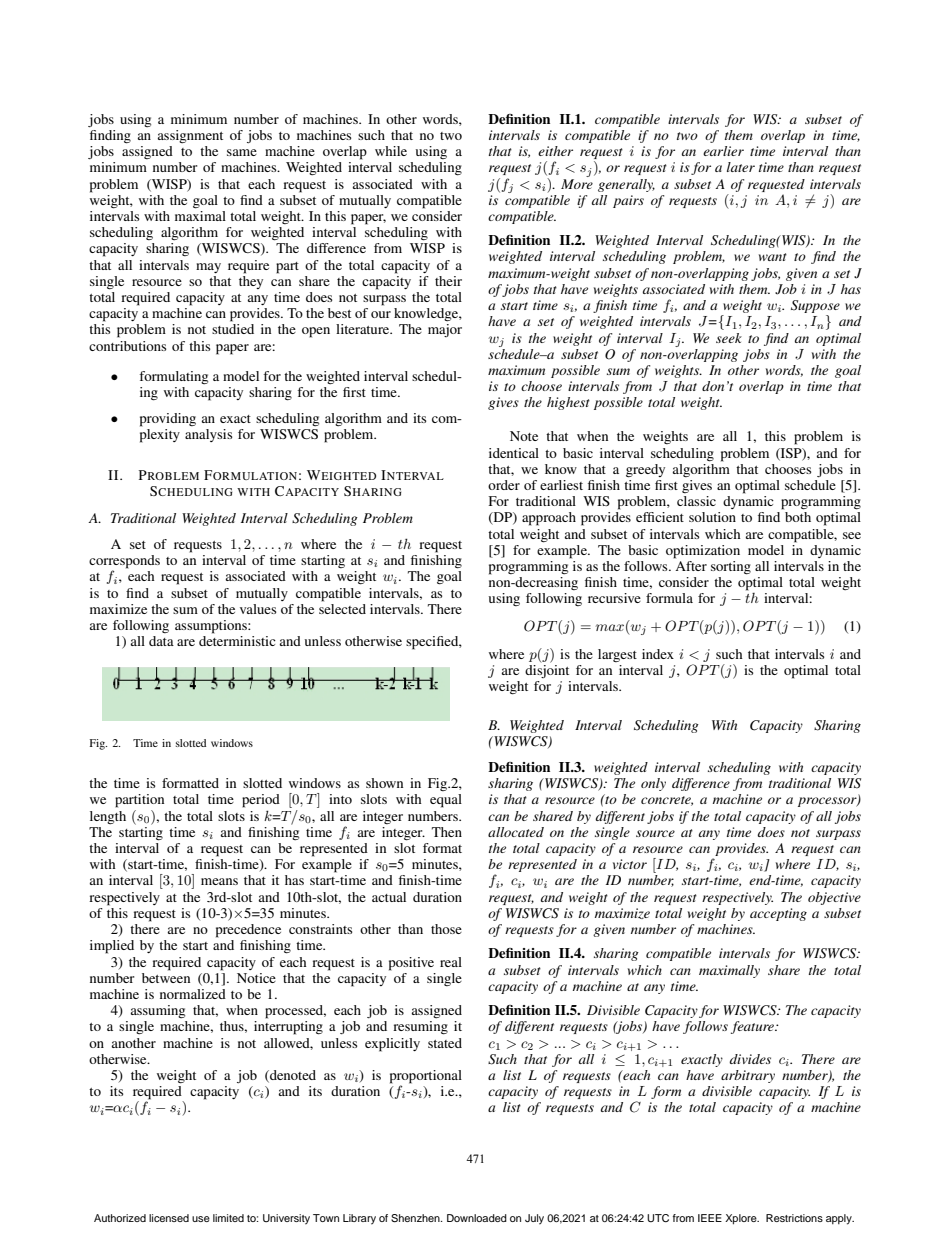 Image resolution: width=952 pixels, height=1233 pixels. What do you see at coordinates (741, 167) in the screenshot?
I see `later` at bounding box center [741, 167].
